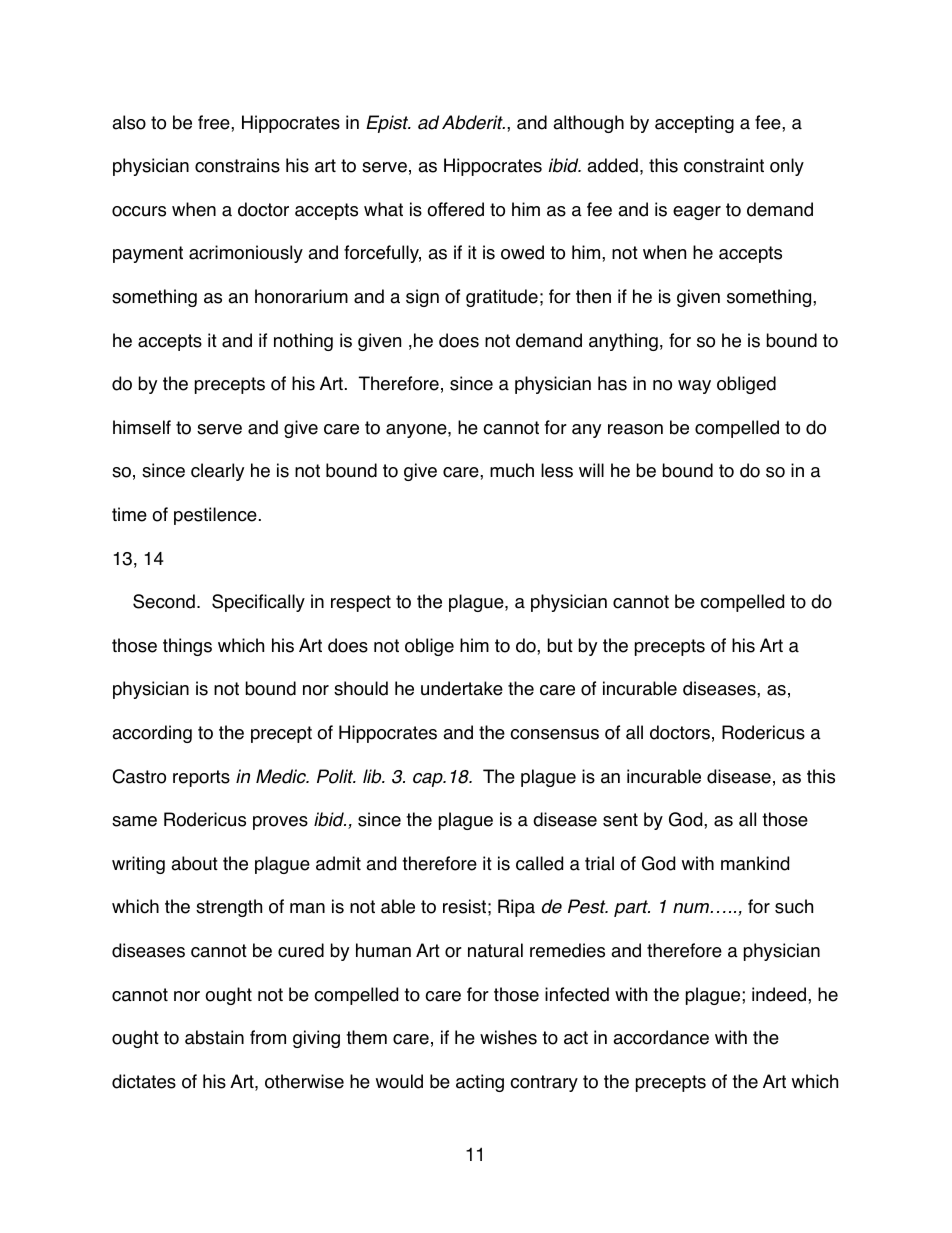 The image size is (952, 1233). What do you see at coordinates (142, 427) in the page?
I see `himself` at bounding box center [142, 427].
